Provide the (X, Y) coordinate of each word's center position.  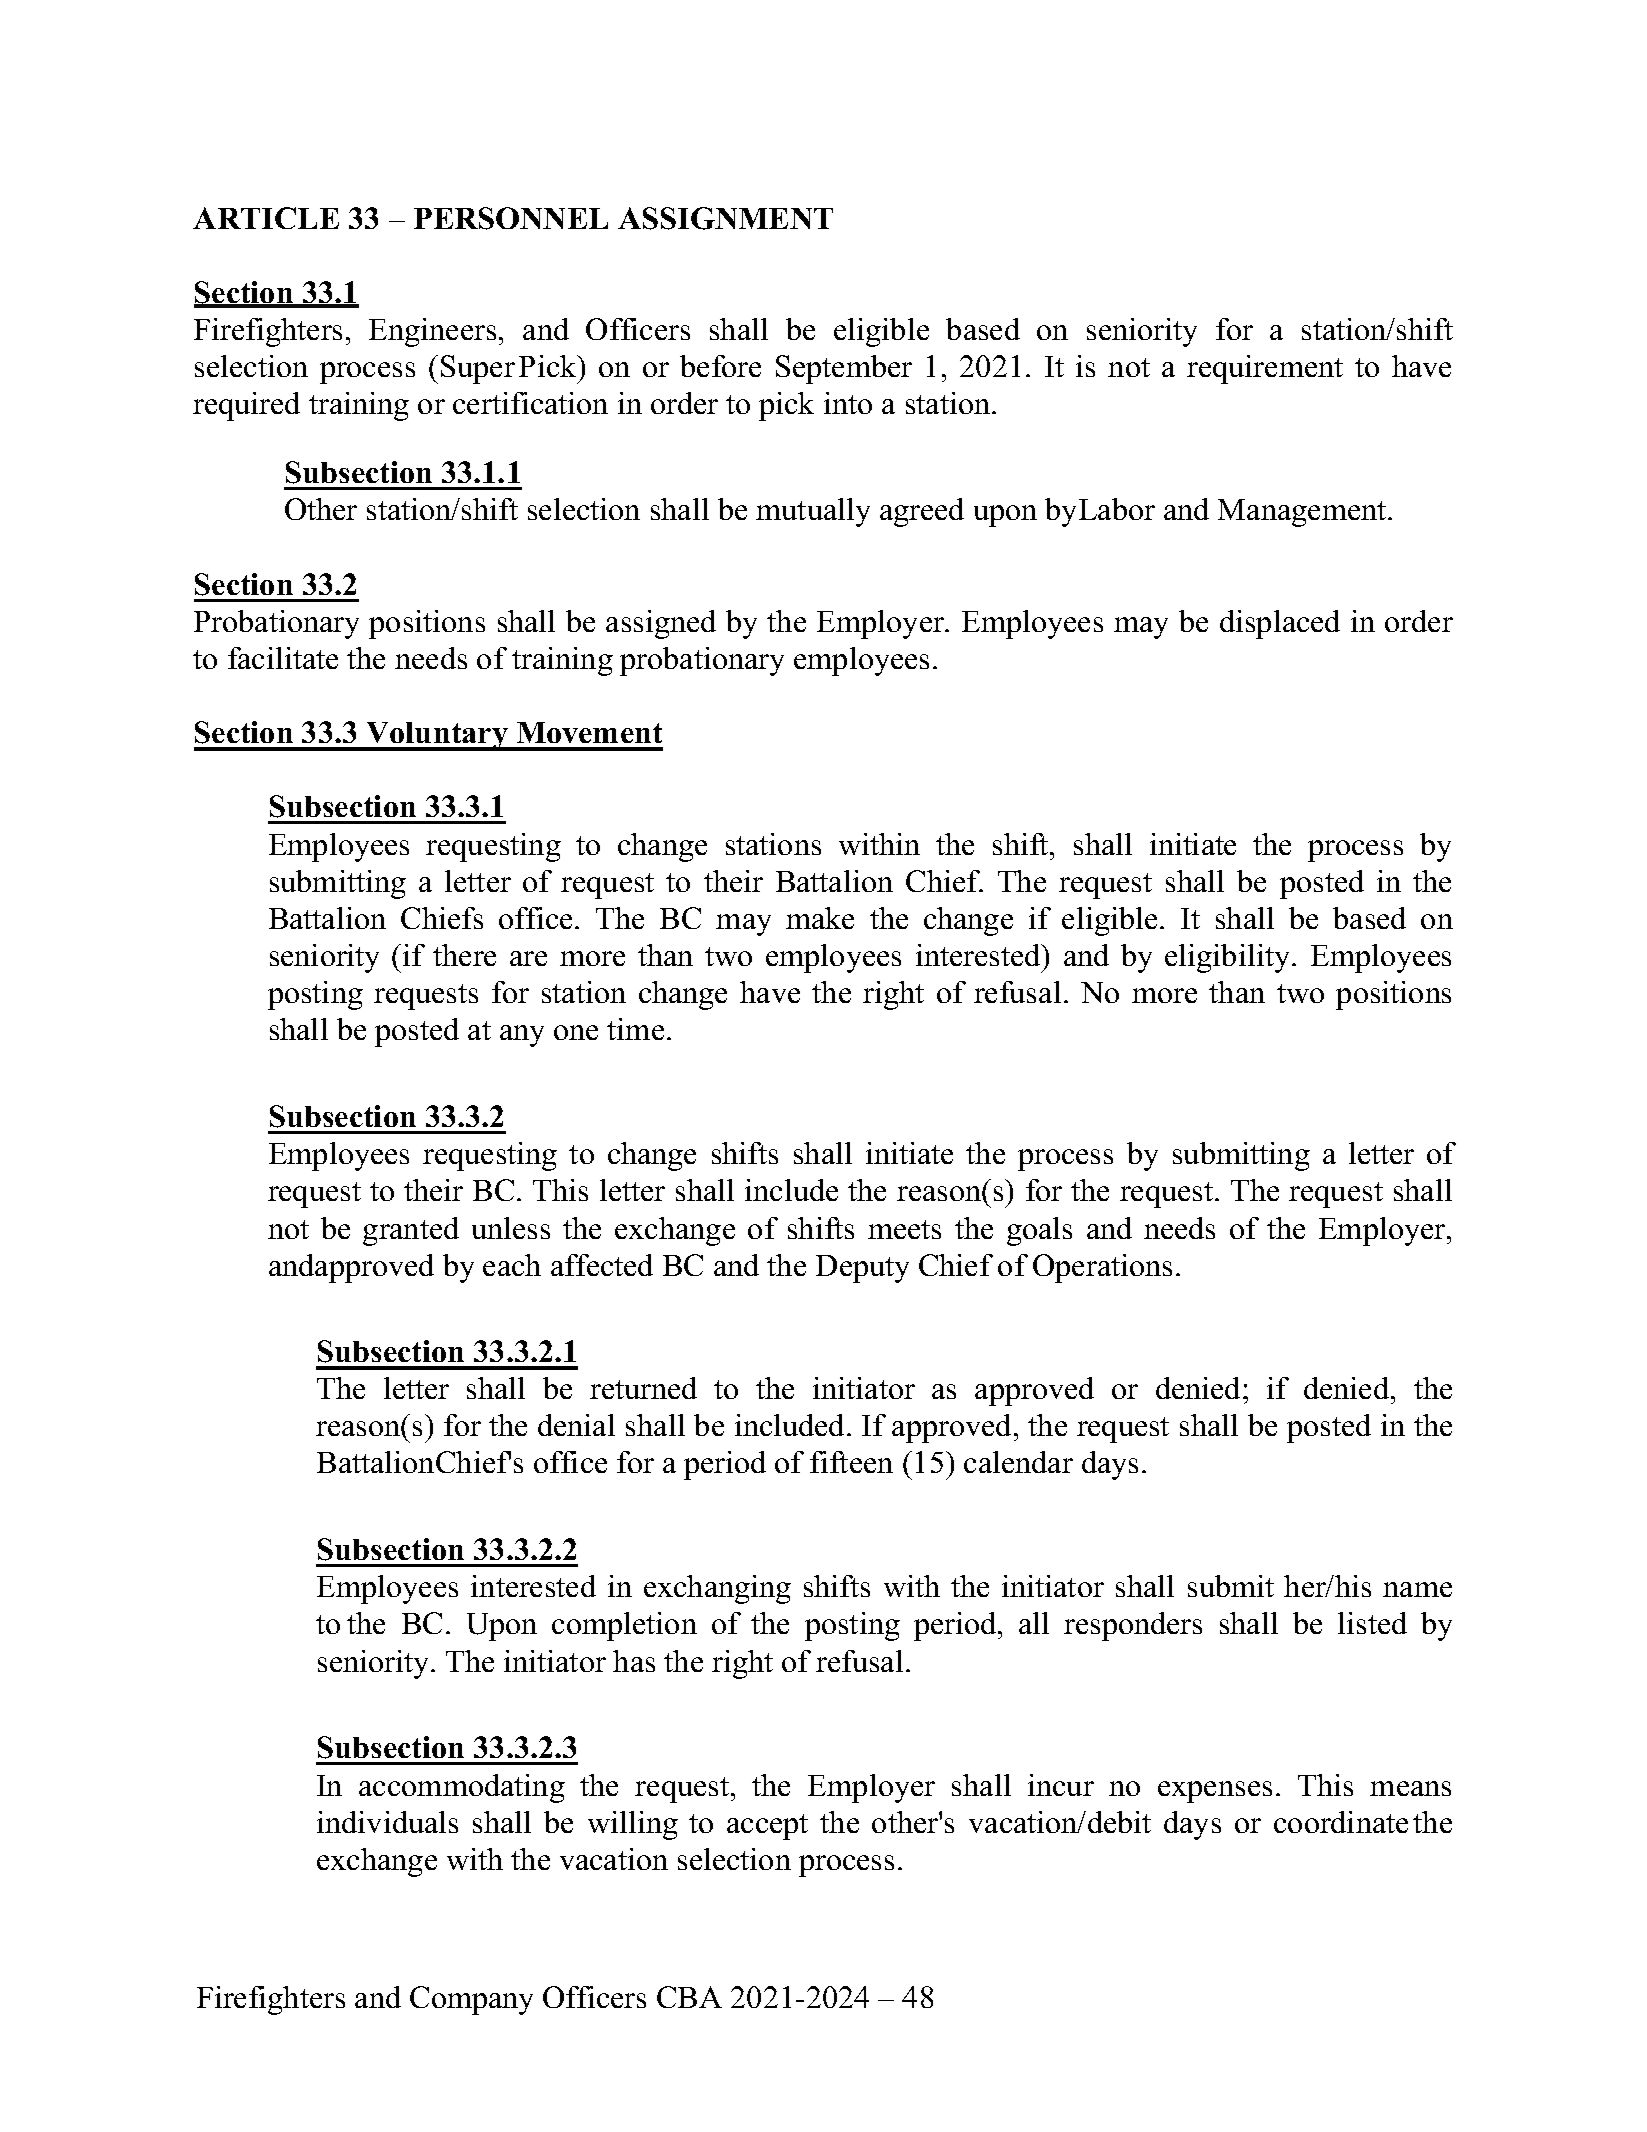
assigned (661, 624)
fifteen (851, 1462)
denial (576, 1425)
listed (1372, 1623)
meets (904, 1229)
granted (411, 1231)
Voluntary (437, 736)
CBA (689, 1997)
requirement (1265, 369)
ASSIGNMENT (725, 218)
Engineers (432, 332)
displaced (1280, 624)
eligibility (1229, 958)
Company (471, 2000)
